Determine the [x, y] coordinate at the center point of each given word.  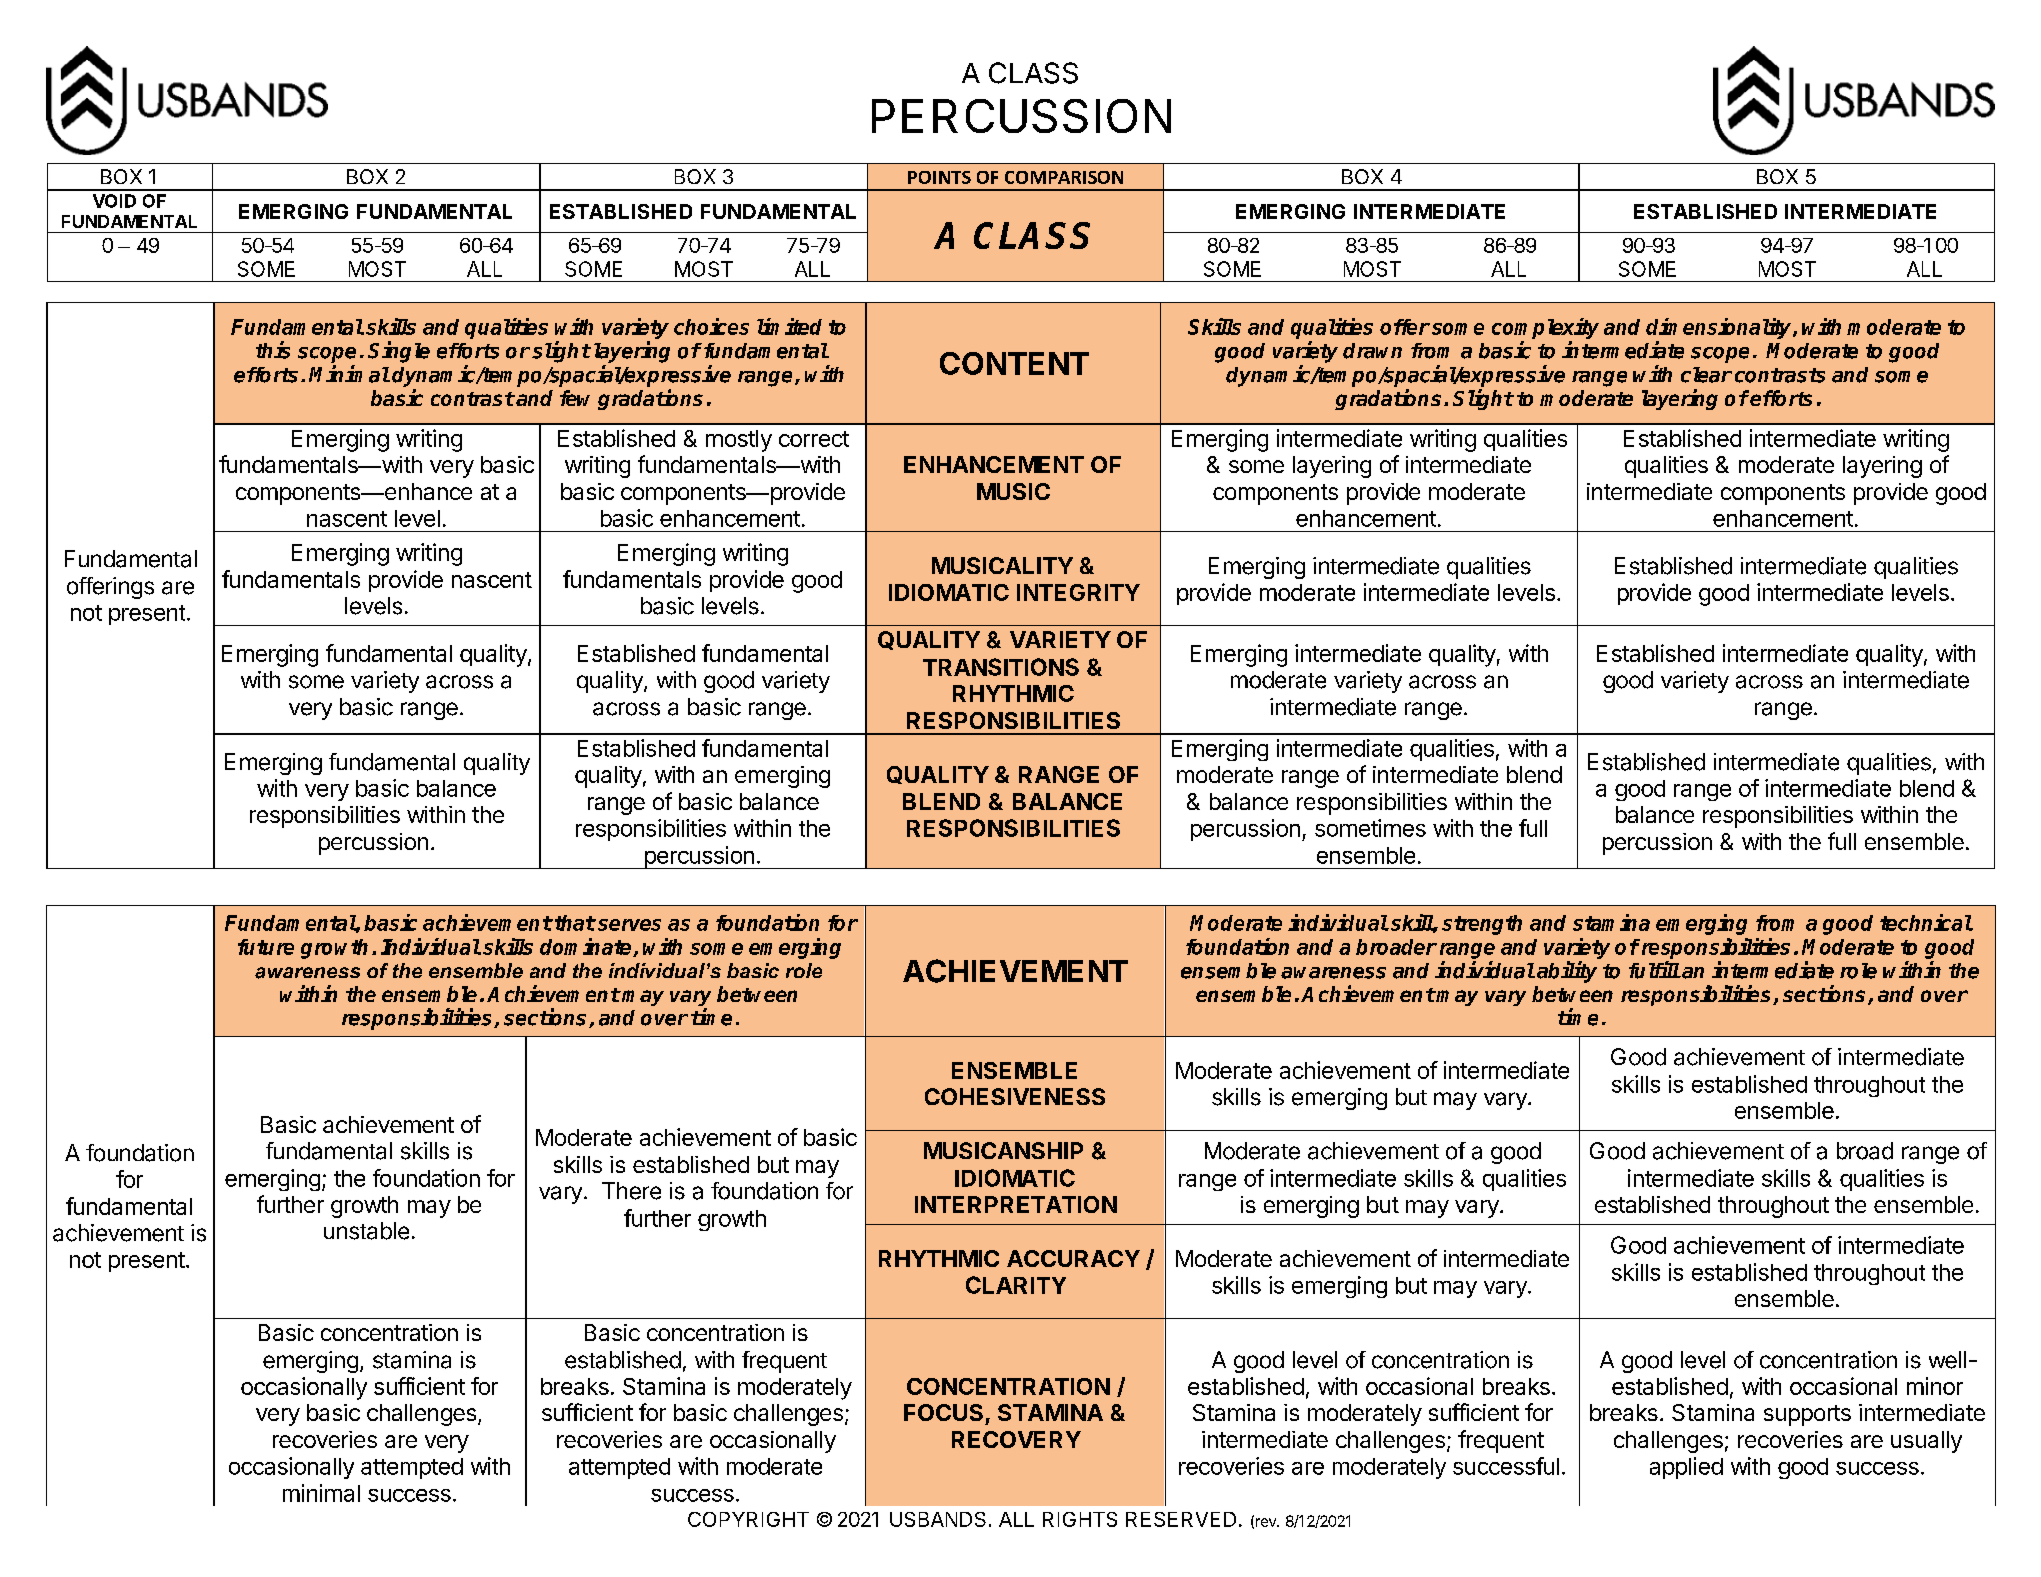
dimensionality [1720, 328]
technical [1926, 922]
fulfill [1654, 970]
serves [629, 925]
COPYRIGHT [748, 1519]
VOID [114, 201]
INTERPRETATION [1016, 1204]
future [266, 947]
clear [1706, 375]
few [575, 398]
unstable [366, 1231]
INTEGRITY [1078, 592]
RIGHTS [1080, 1519]
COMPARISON [1064, 177]
